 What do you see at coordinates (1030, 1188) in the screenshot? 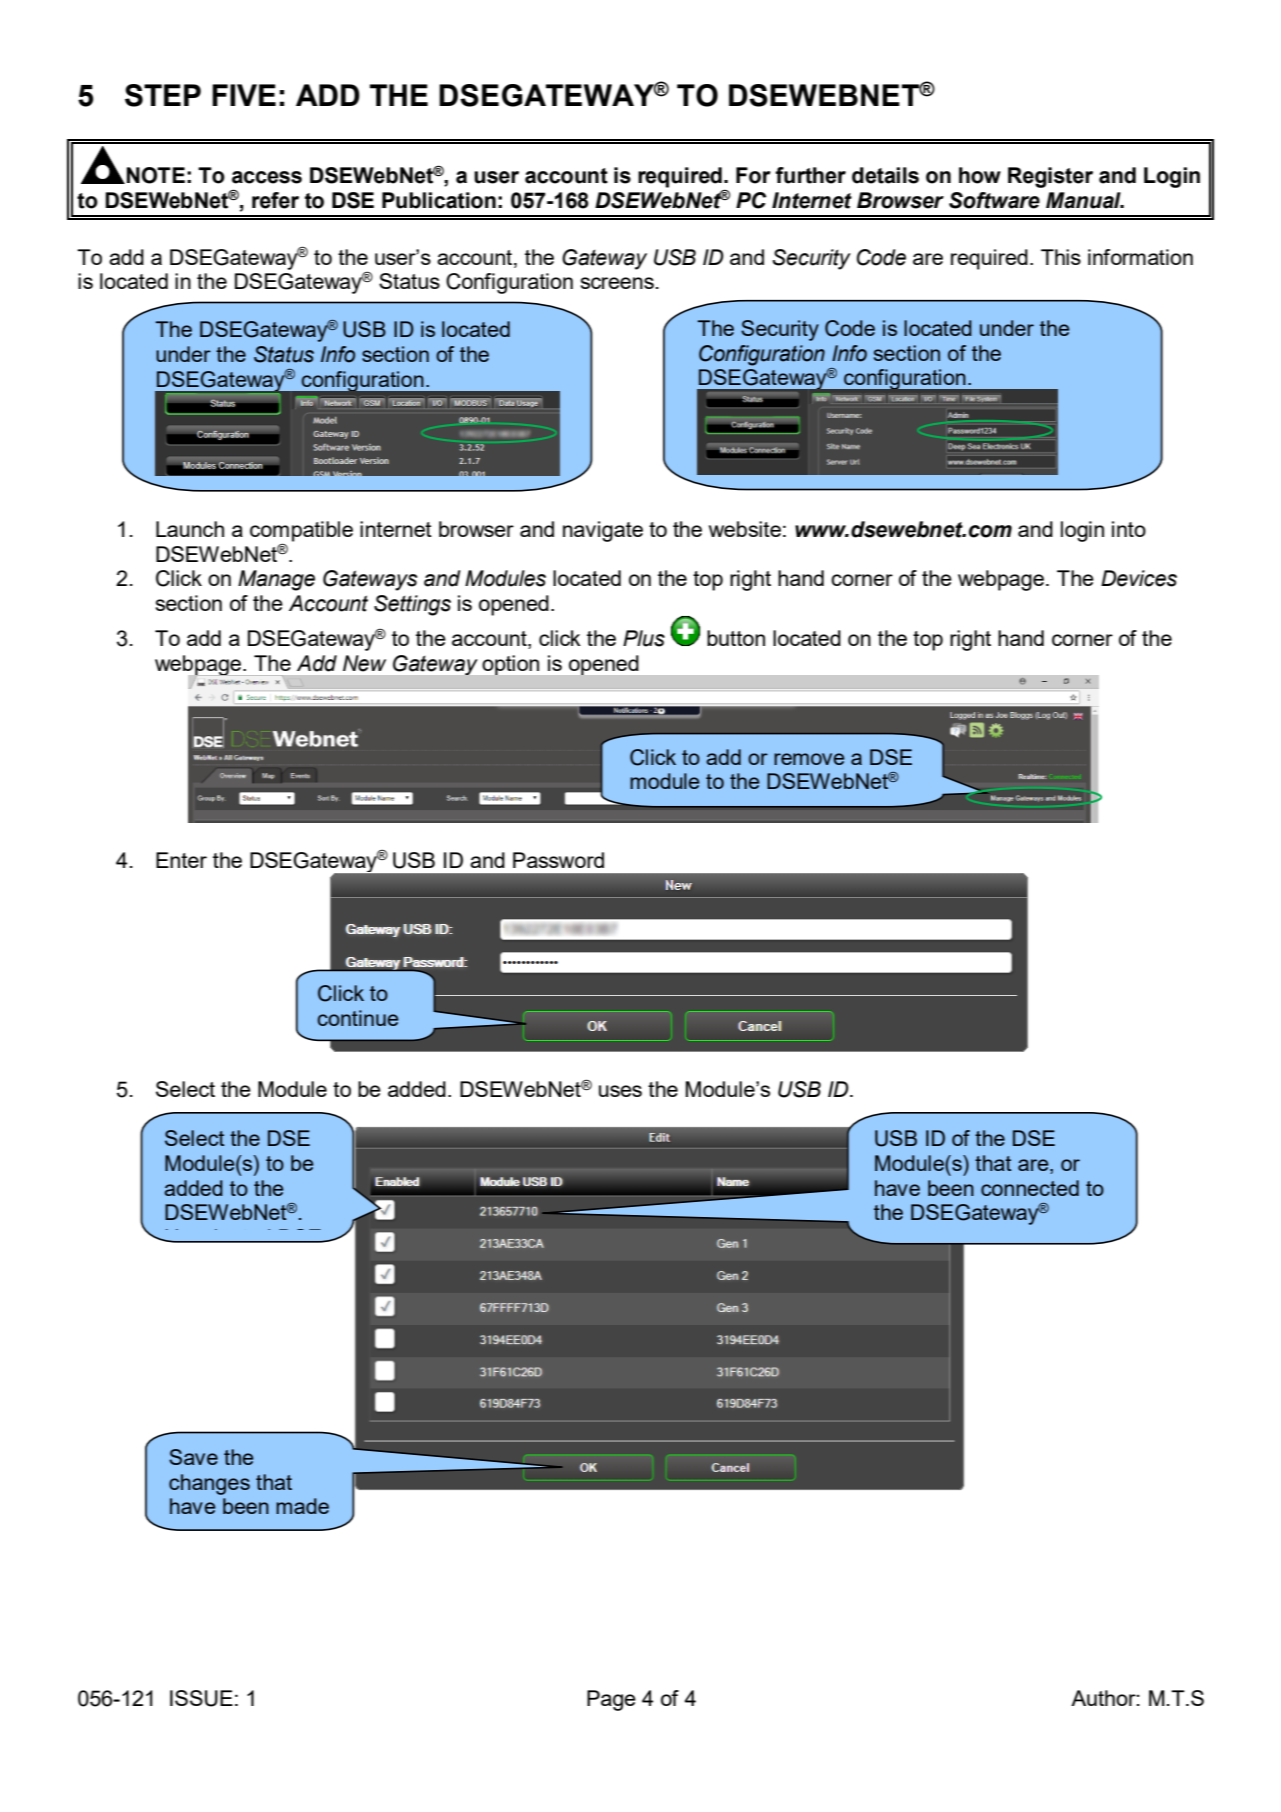
I see `connected` at bounding box center [1030, 1188].
